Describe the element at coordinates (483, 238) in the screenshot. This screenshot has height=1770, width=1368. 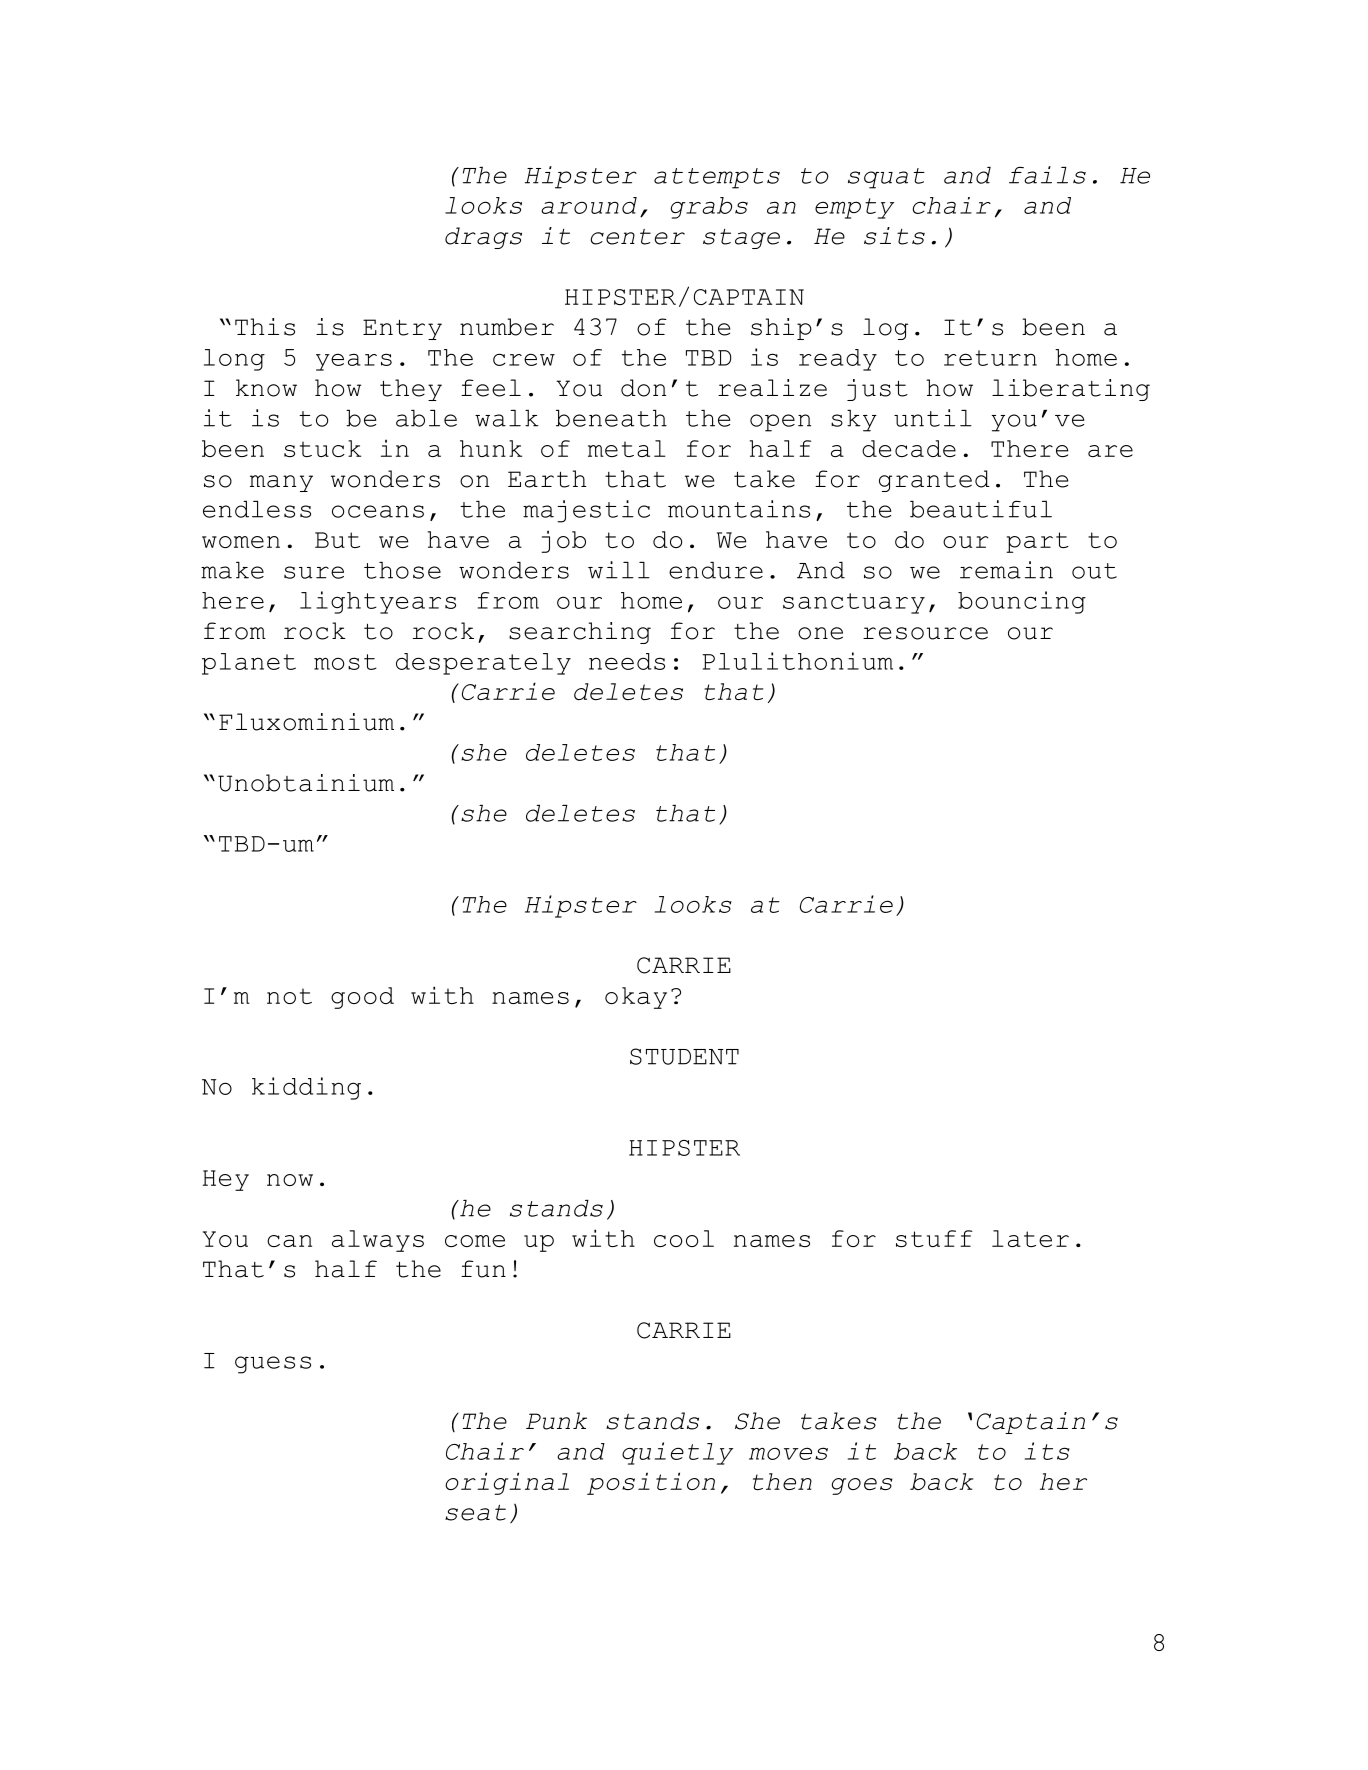
I see `drags` at that location.
